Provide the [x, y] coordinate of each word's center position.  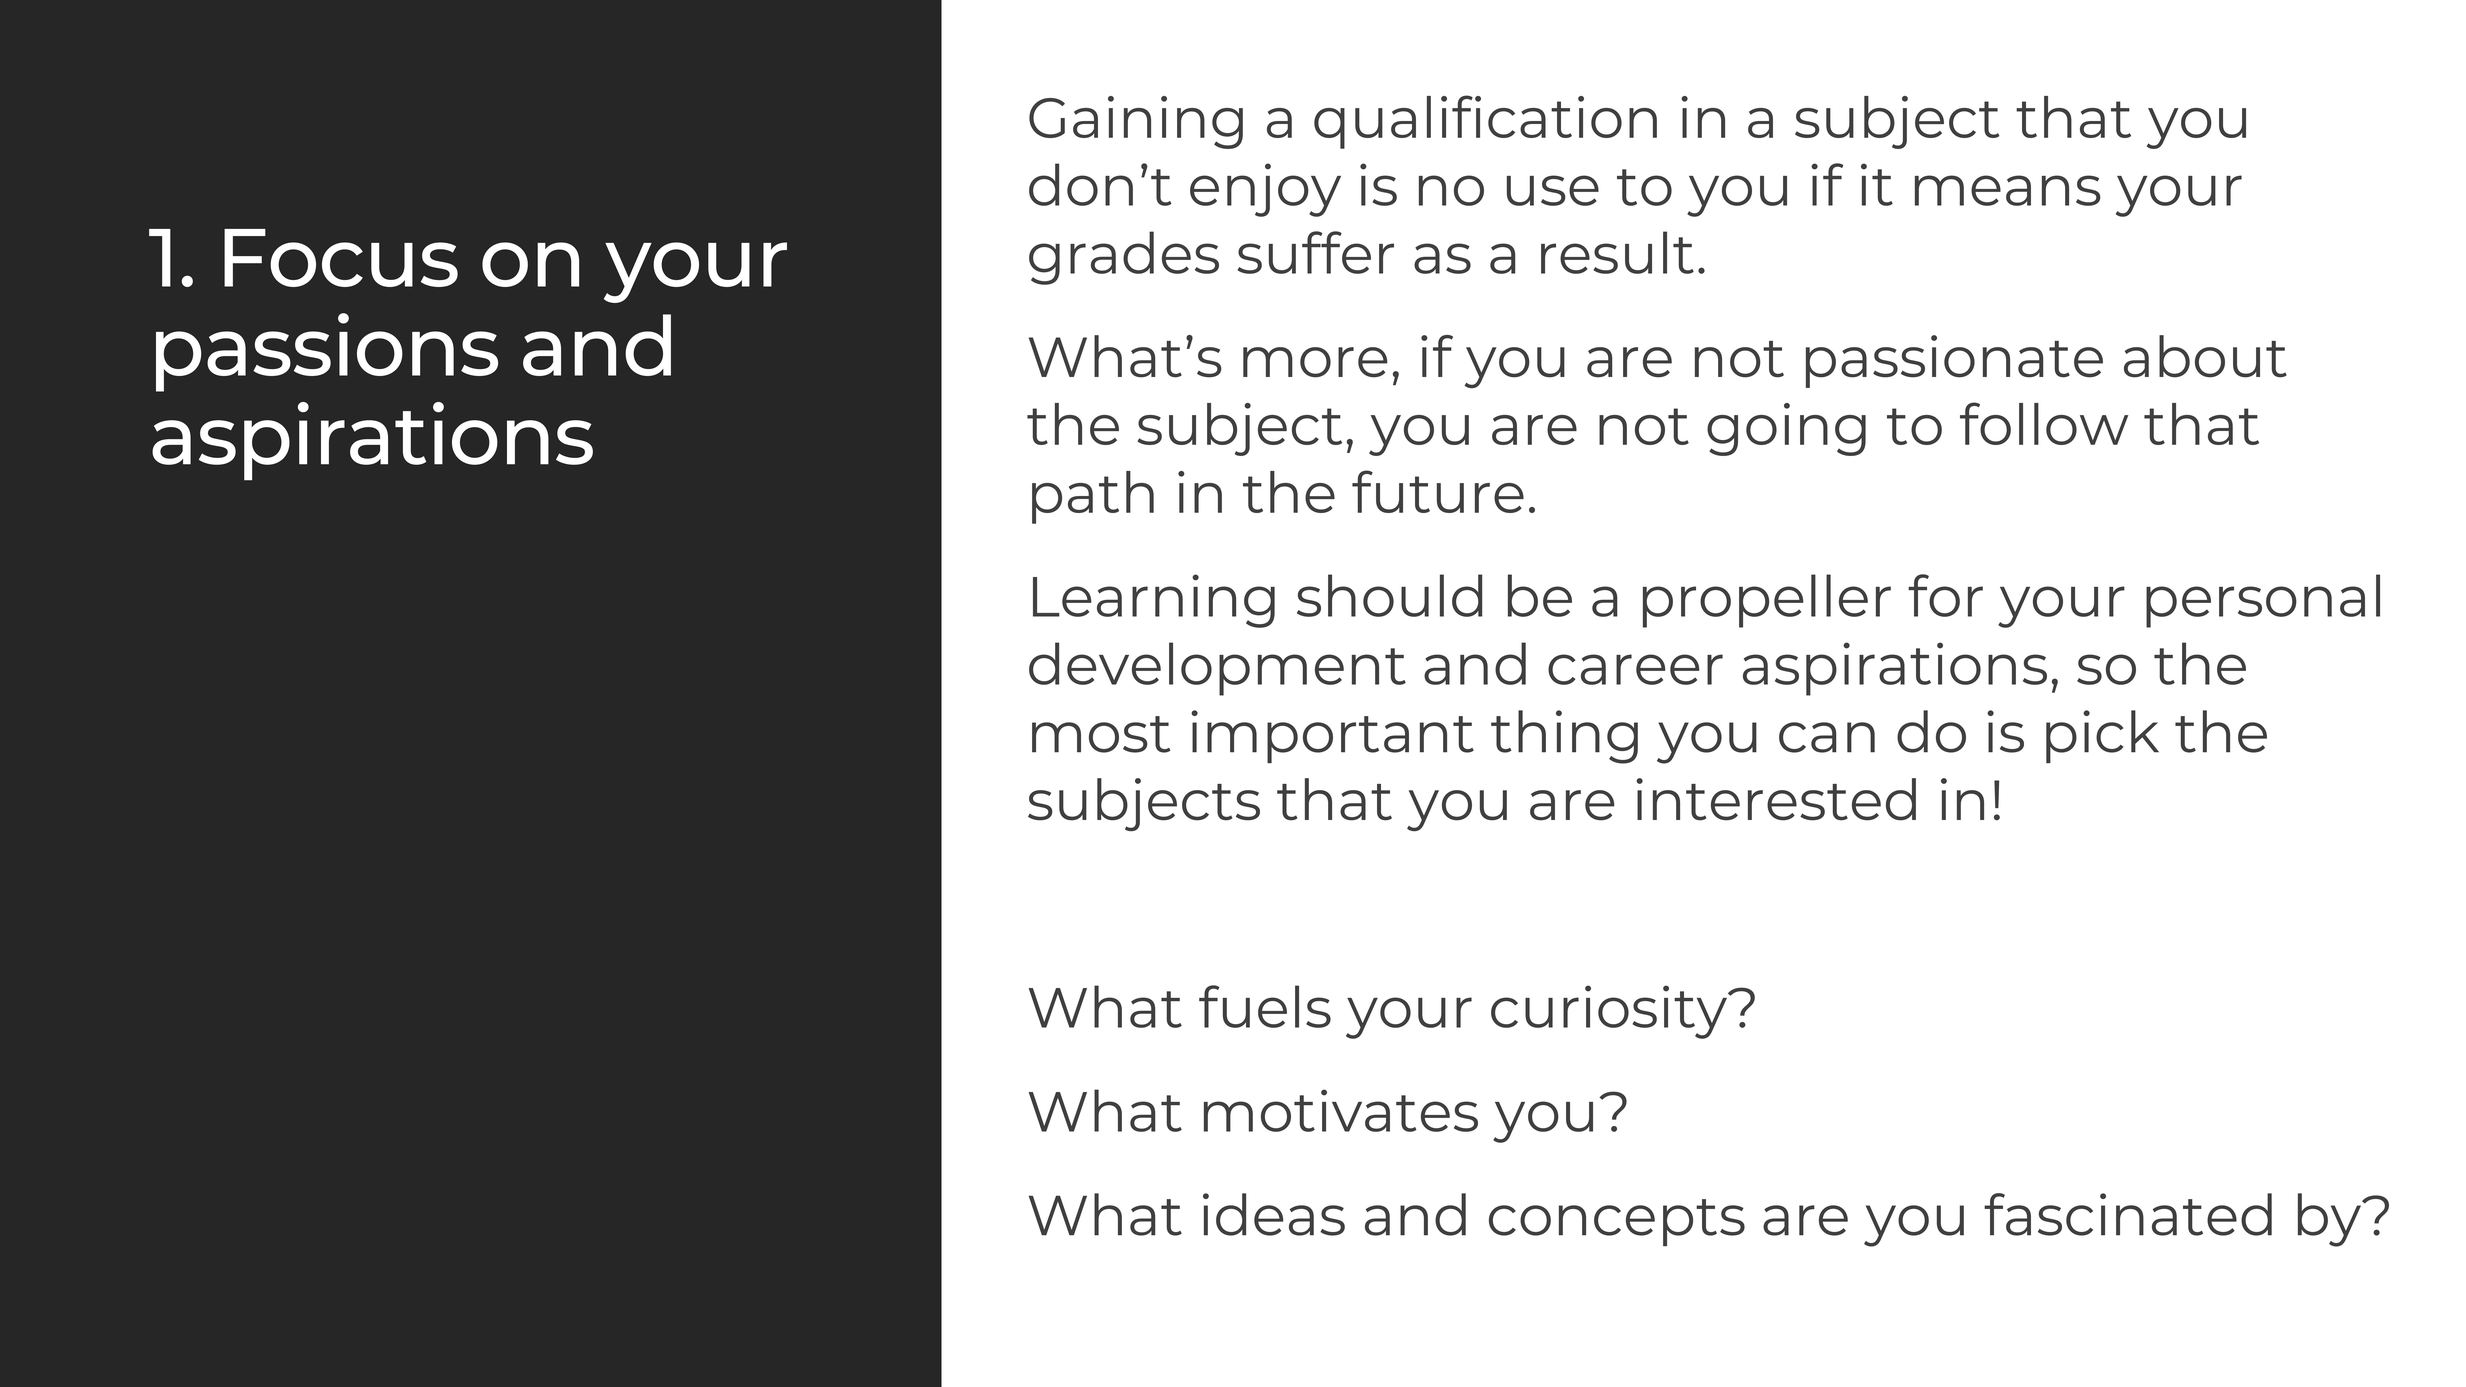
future [1438, 491]
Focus [341, 258]
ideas [1274, 1214]
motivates [1341, 1110]
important [1332, 736]
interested [1776, 799]
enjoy [1265, 190]
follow [2044, 423]
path [1093, 497]
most [1101, 734]
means [2008, 190]
